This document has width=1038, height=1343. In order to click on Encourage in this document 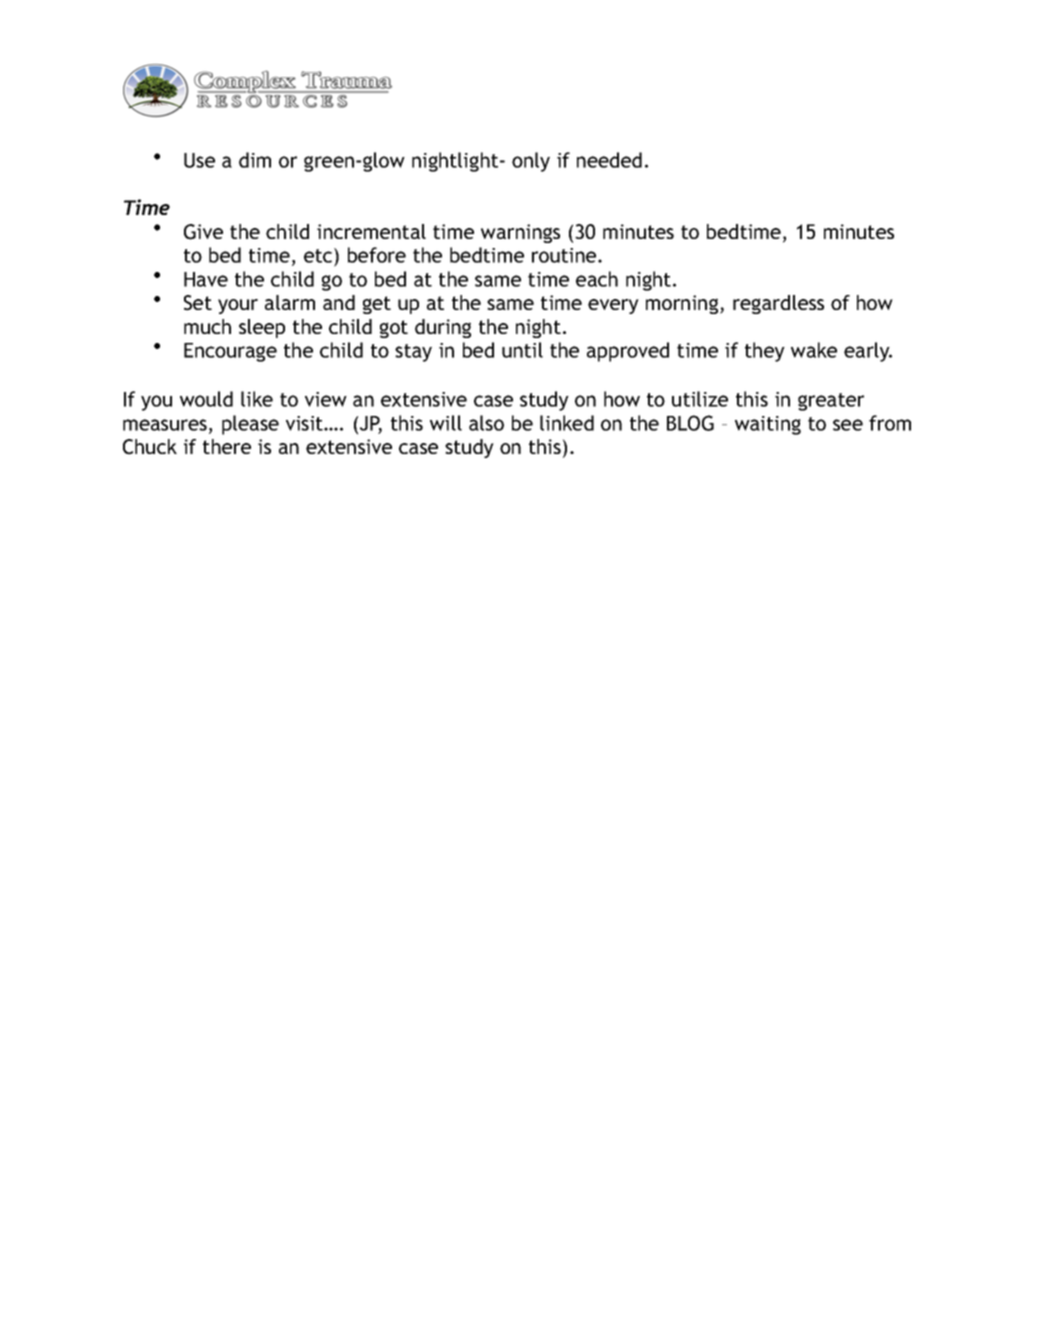, I will do `click(230, 352)`.
